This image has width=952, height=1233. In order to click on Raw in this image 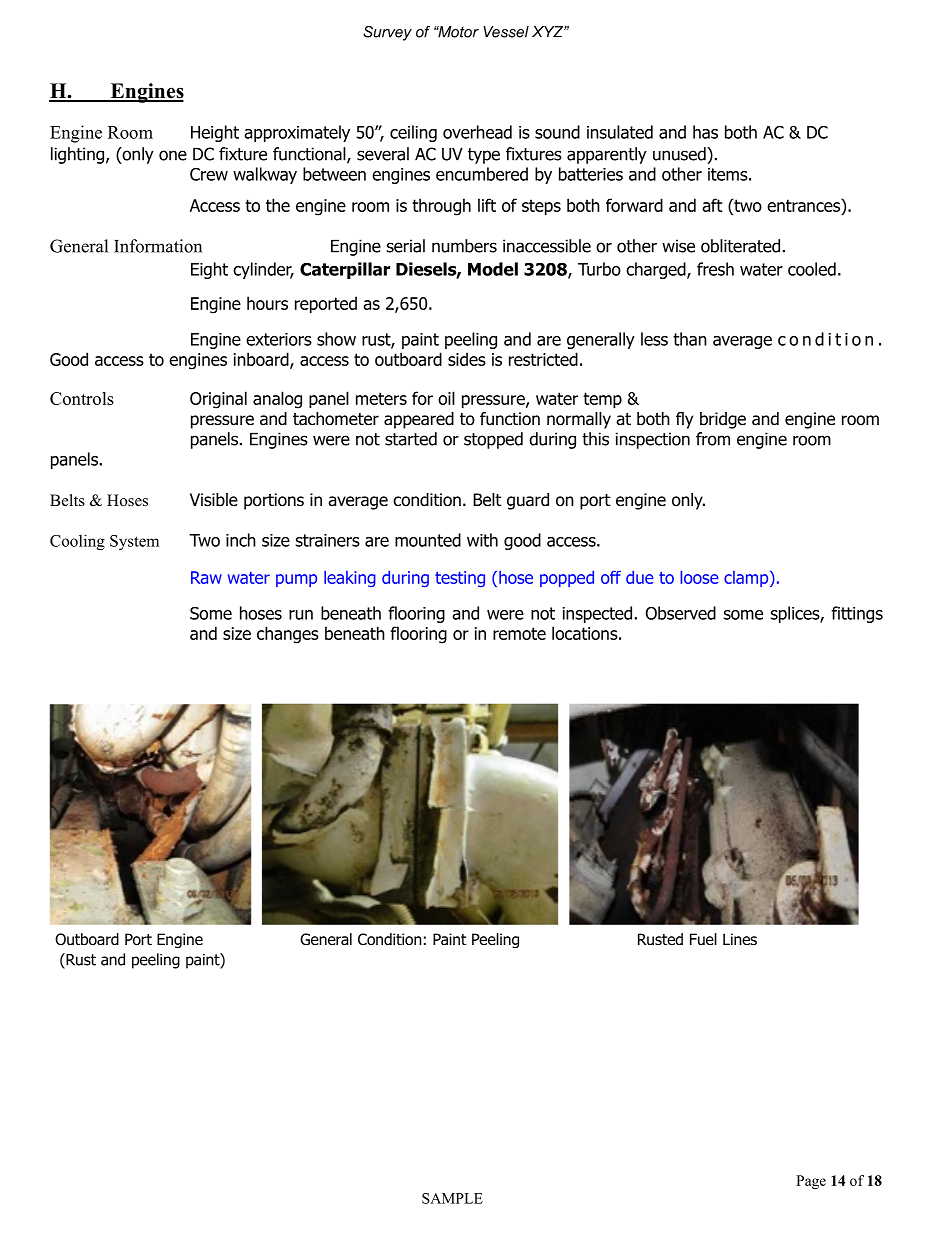, I will do `click(206, 577)`.
